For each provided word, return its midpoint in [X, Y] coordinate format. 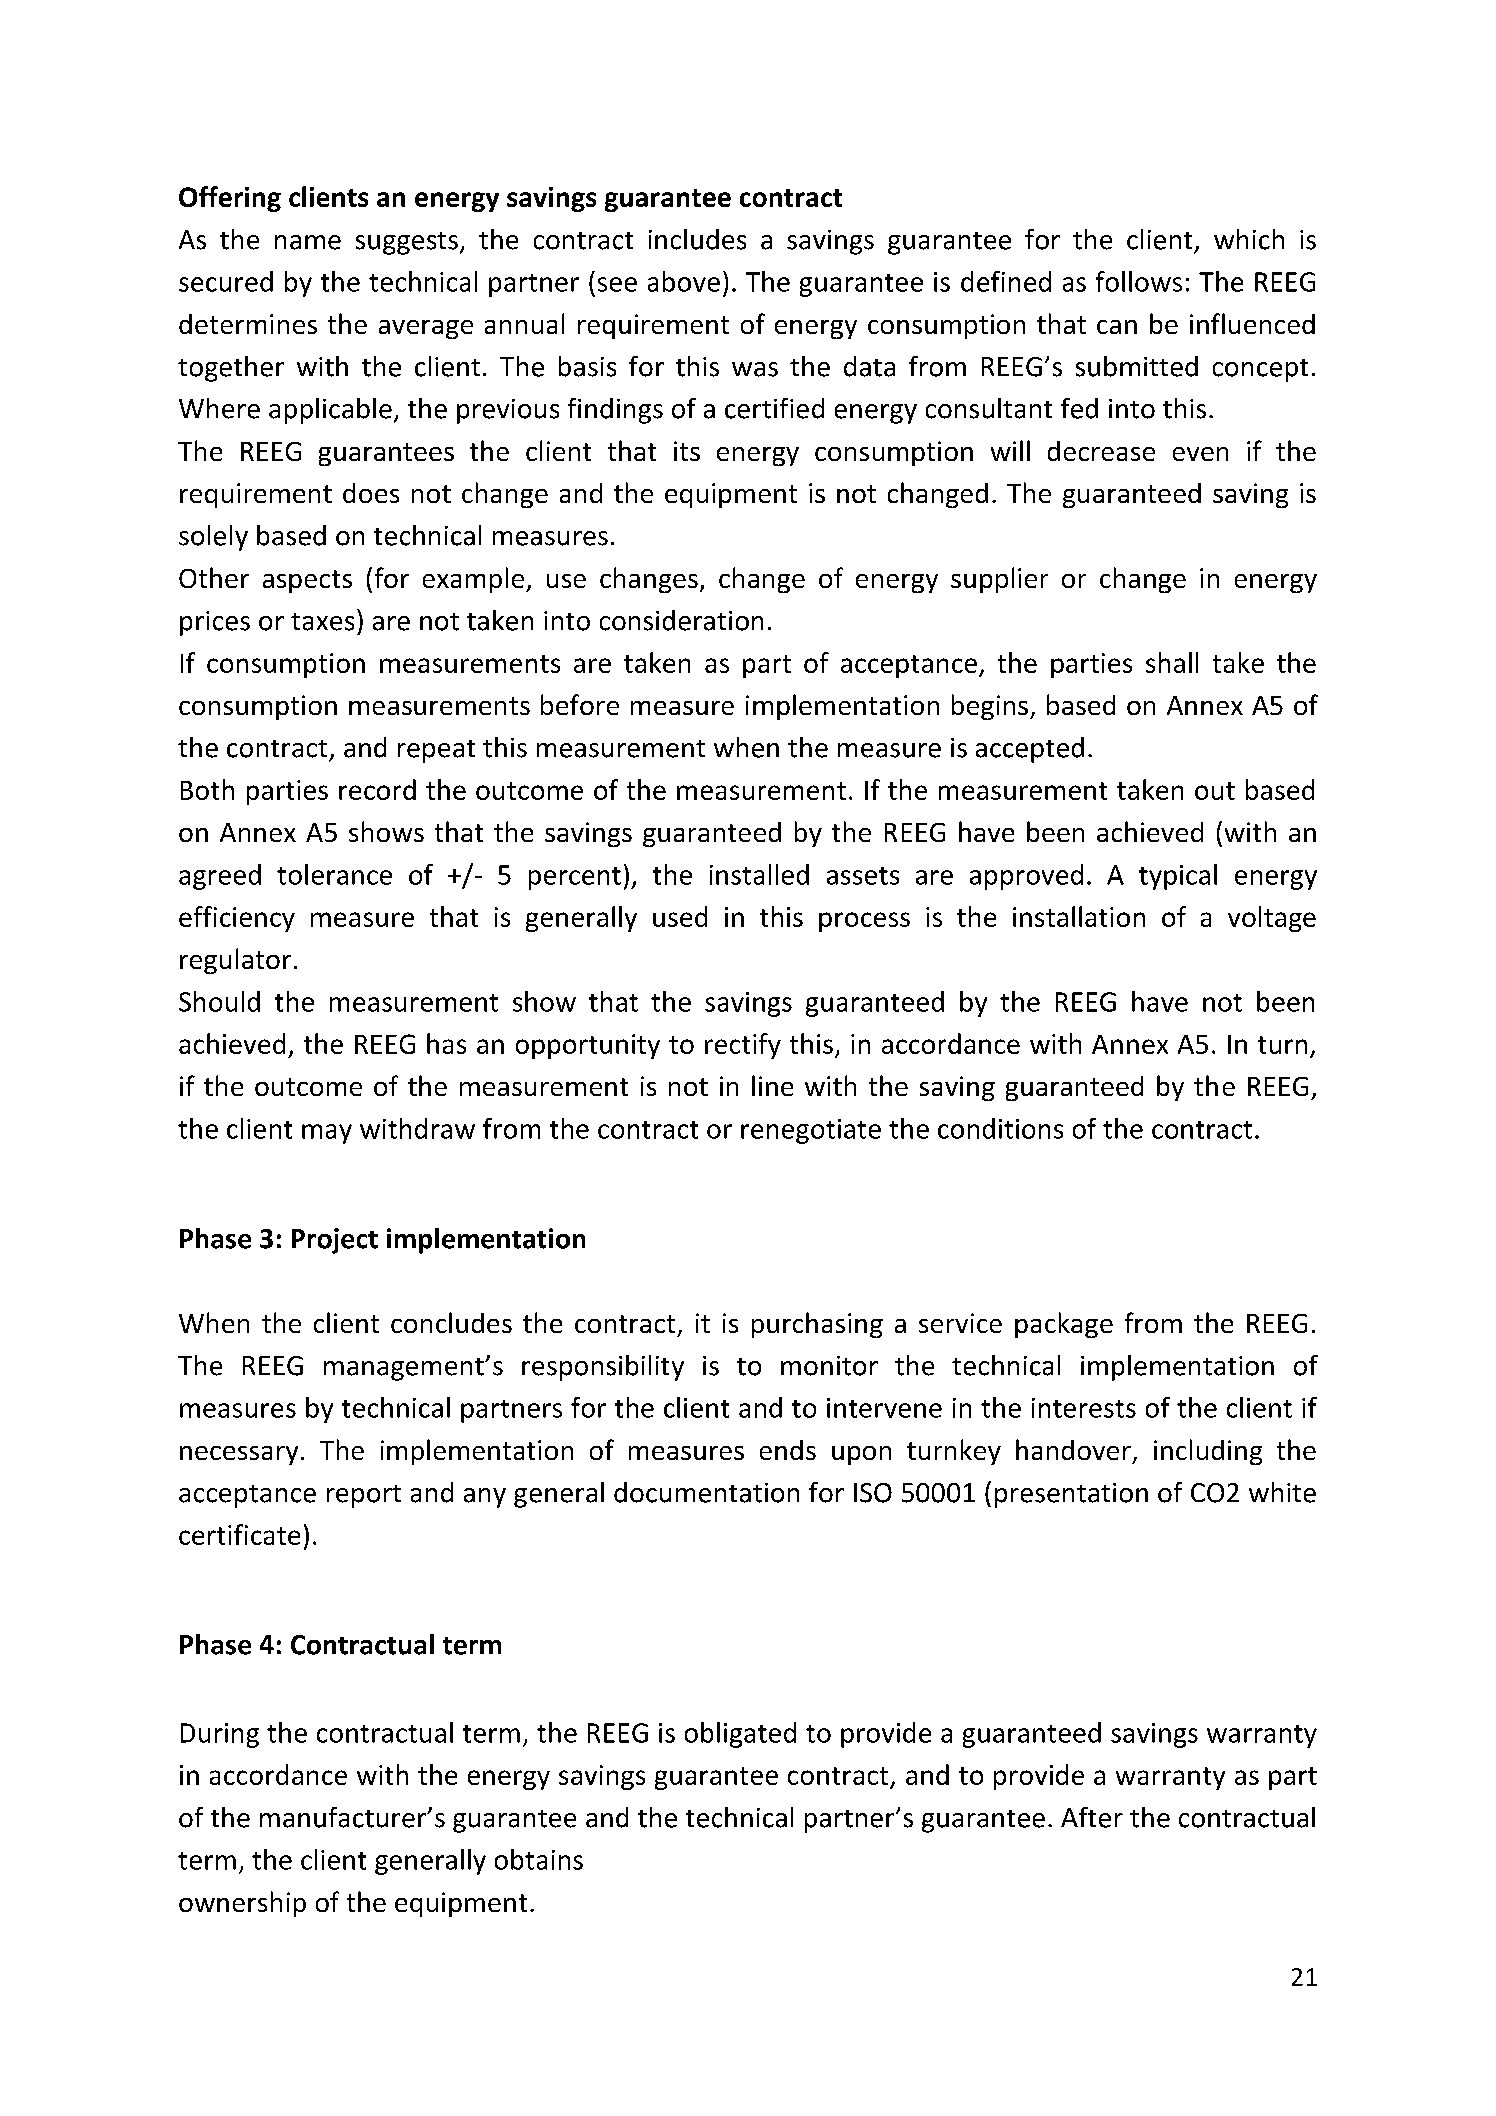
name [308, 242]
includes [697, 239]
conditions [1000, 1128]
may [327, 1134]
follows [1139, 281]
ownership [242, 1904]
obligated [740, 1735]
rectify [743, 1046]
